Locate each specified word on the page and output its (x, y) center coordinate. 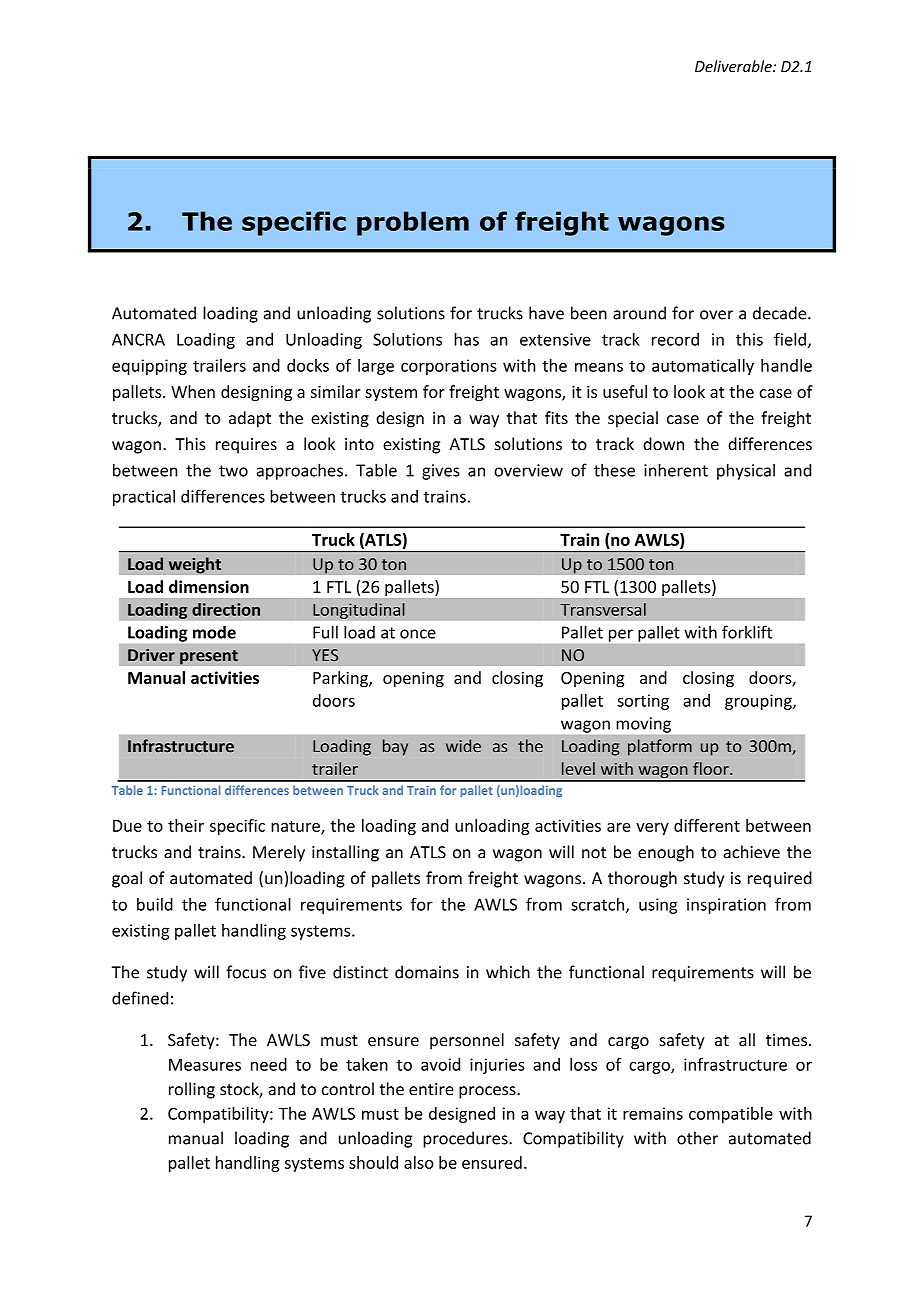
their (186, 825)
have (546, 313)
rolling (192, 1090)
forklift (747, 632)
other (697, 1138)
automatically (703, 367)
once (418, 634)
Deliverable (734, 66)
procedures (466, 1139)
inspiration (726, 906)
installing (345, 853)
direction (226, 609)
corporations (449, 367)
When (193, 391)
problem (413, 223)
